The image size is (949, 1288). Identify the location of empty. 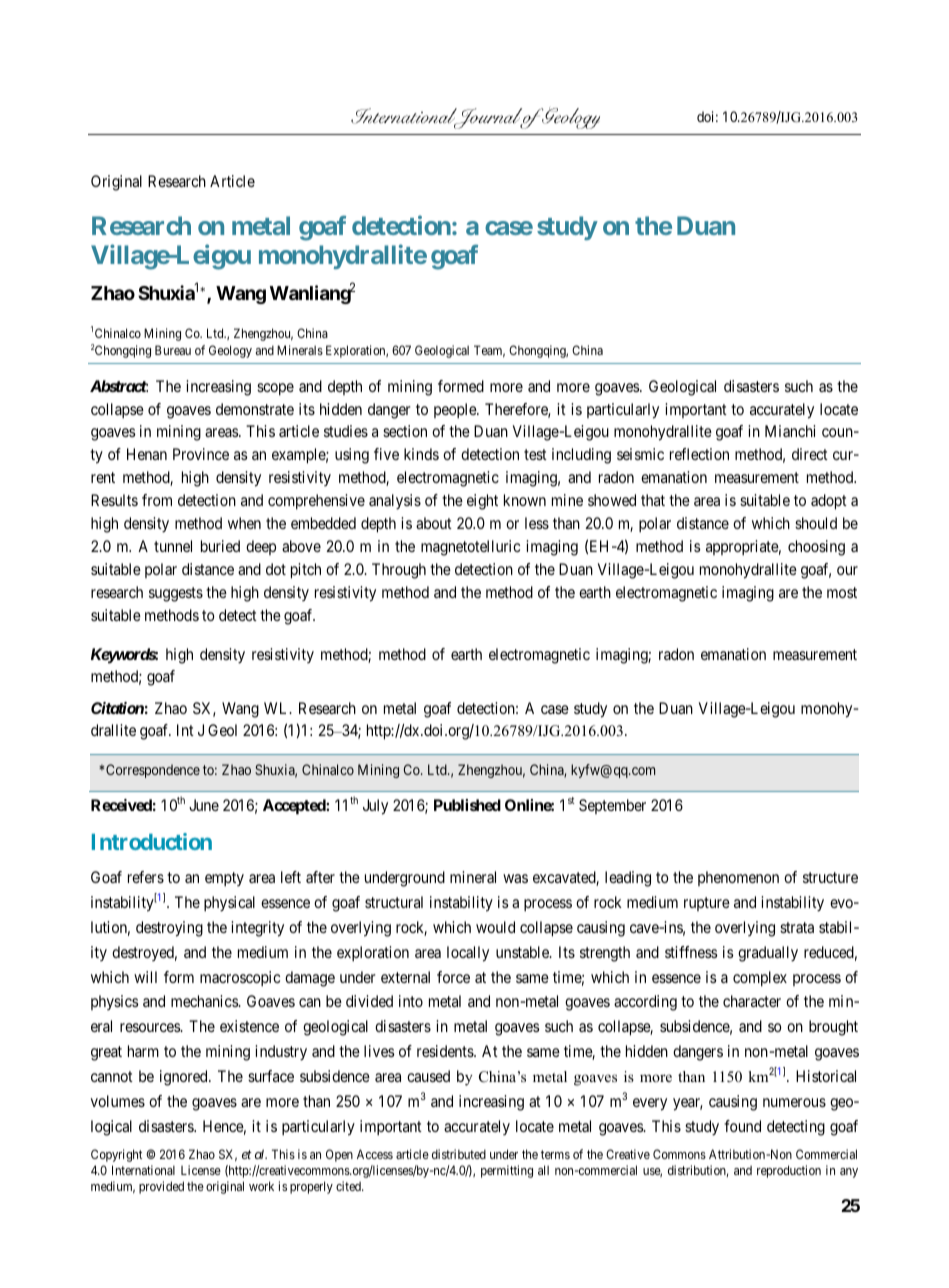
(224, 879).
